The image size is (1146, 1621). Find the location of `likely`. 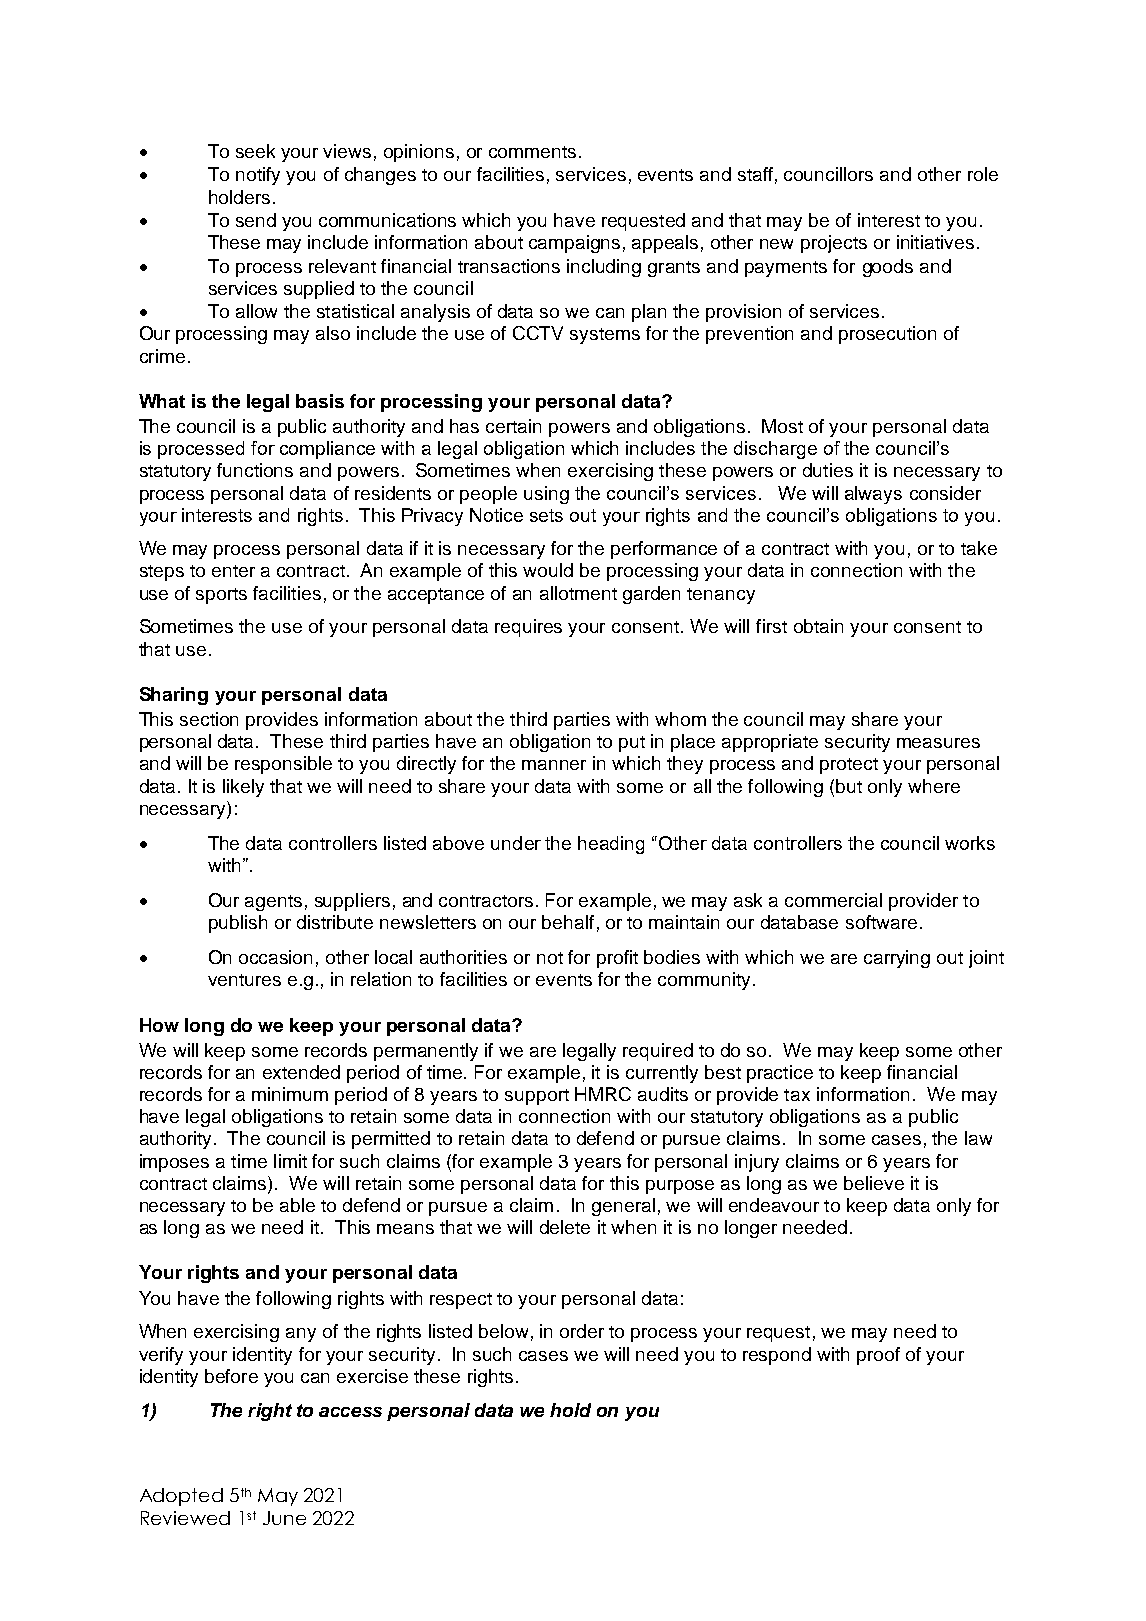

likely is located at coordinates (243, 788).
